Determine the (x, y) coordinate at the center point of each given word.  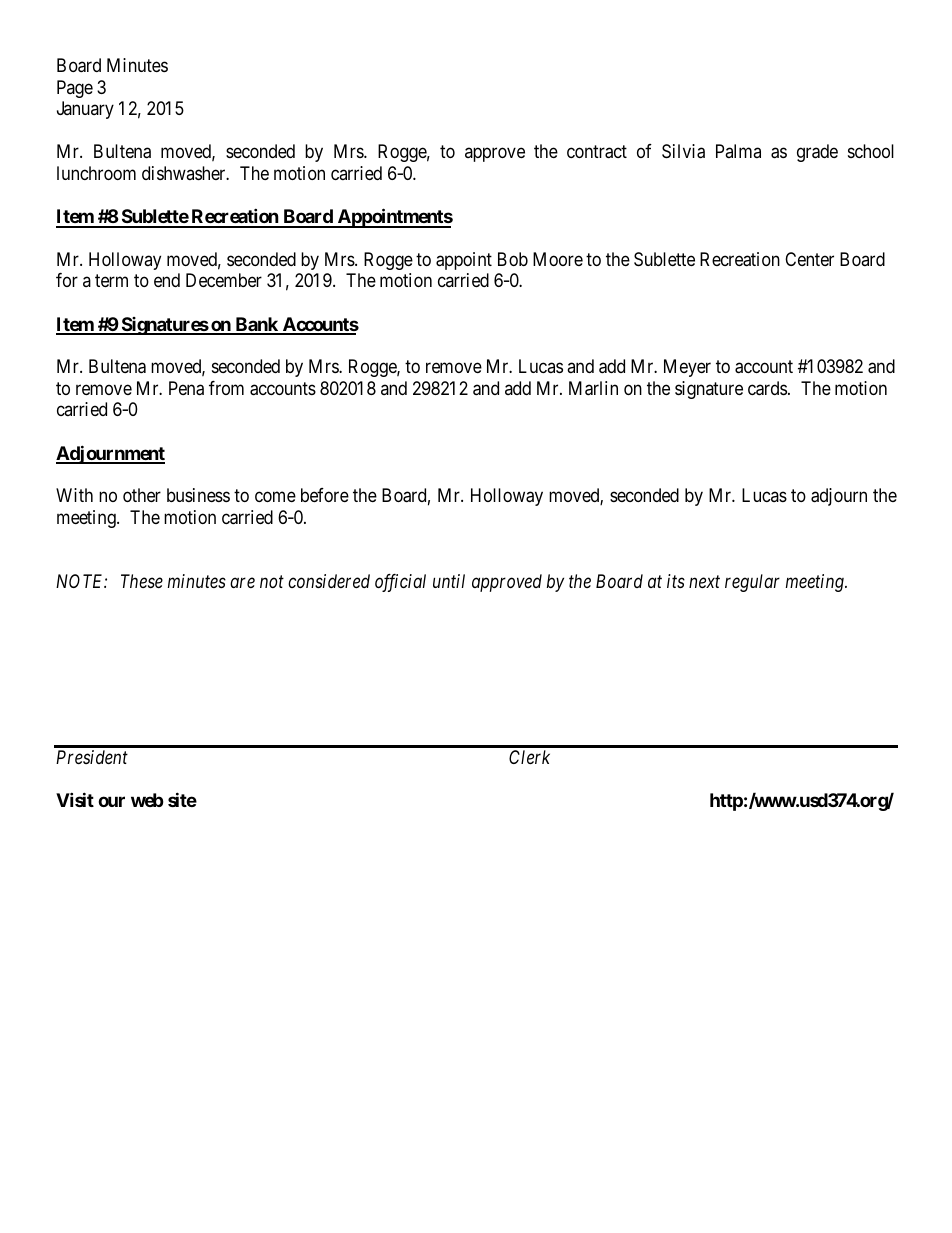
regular (752, 583)
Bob (513, 259)
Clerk (529, 757)
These (142, 581)
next (704, 582)
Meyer (687, 368)
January (85, 110)
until (449, 581)
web (147, 800)
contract (597, 152)
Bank (256, 325)
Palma (738, 151)
